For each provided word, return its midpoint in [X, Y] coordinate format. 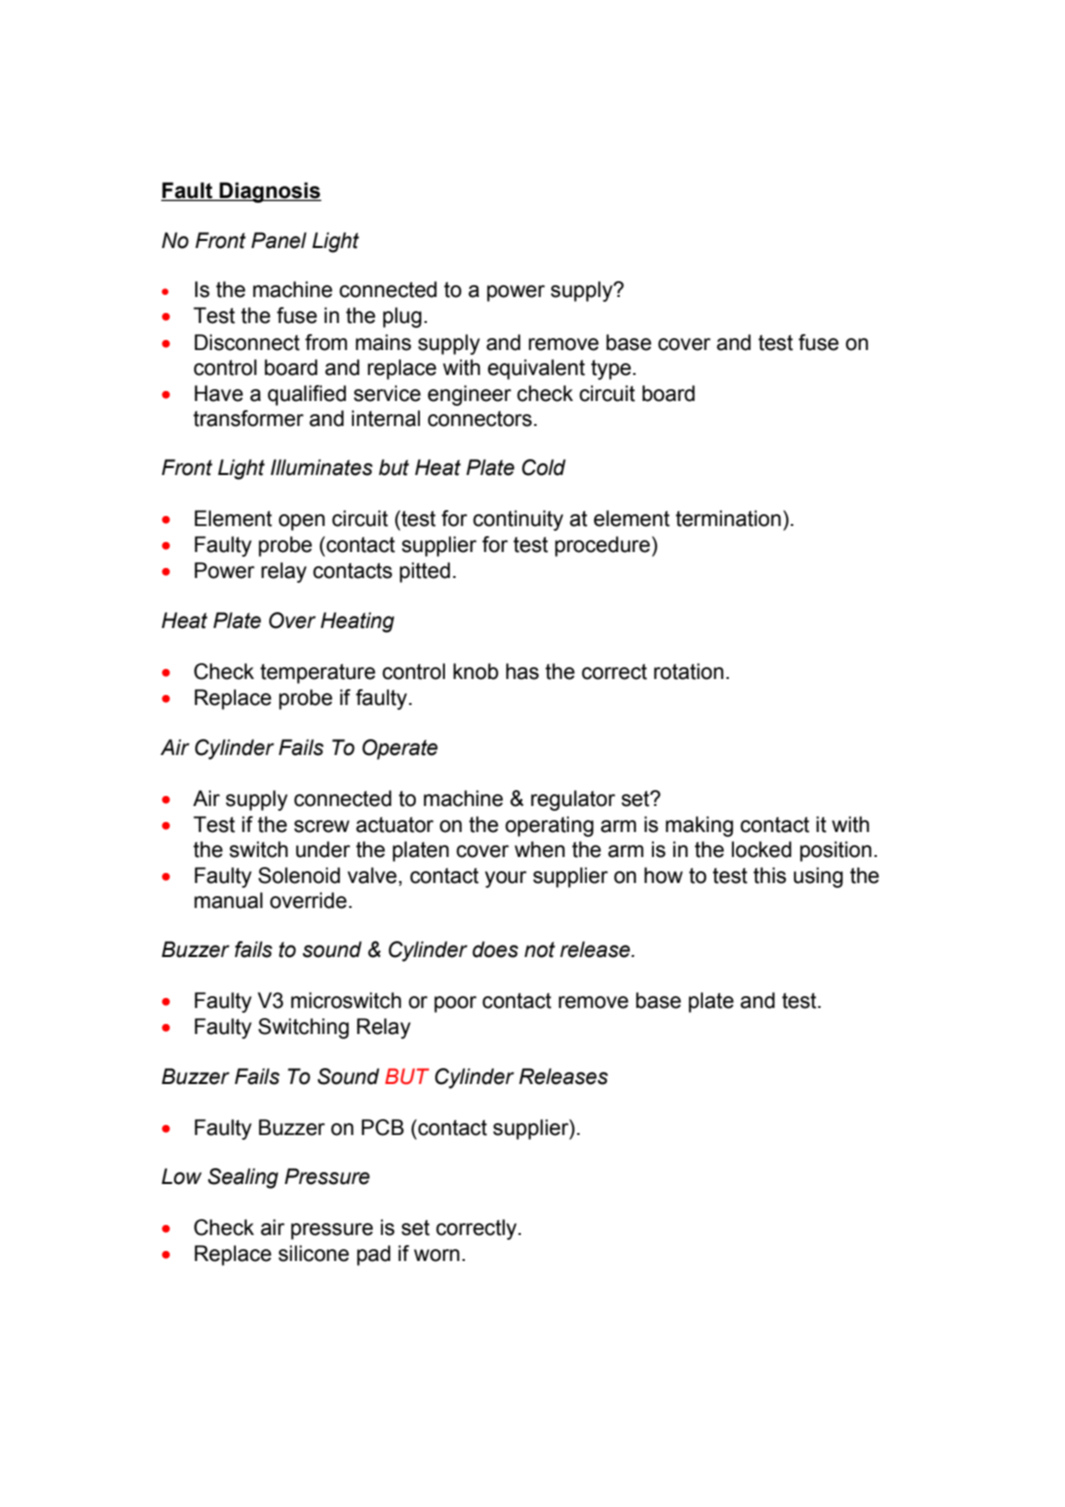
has [522, 671]
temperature [317, 674]
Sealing [243, 1178]
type [612, 370]
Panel [279, 240]
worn [437, 1255]
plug [402, 317]
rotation [689, 671]
